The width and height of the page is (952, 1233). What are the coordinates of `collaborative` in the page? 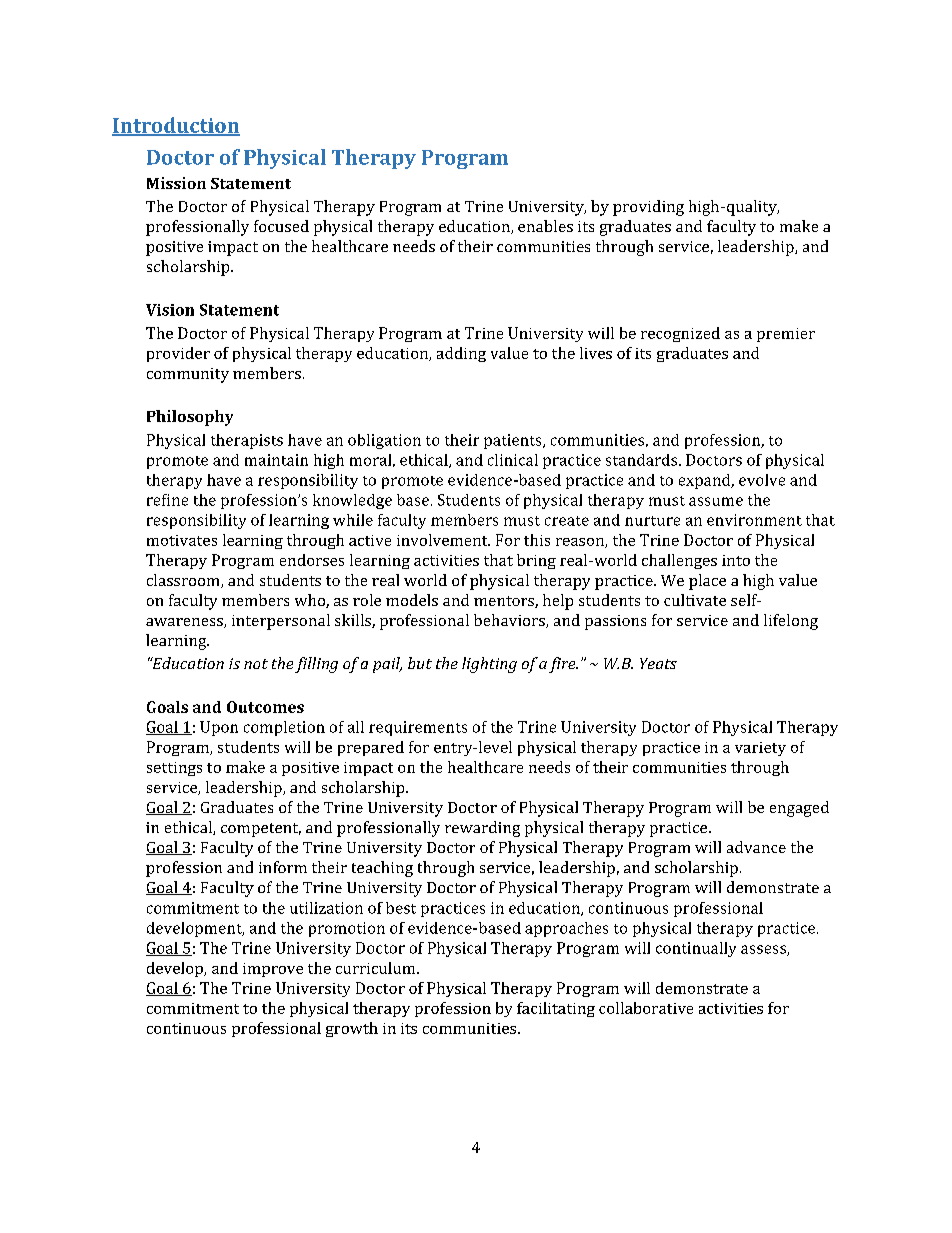 It's located at (646, 1008).
